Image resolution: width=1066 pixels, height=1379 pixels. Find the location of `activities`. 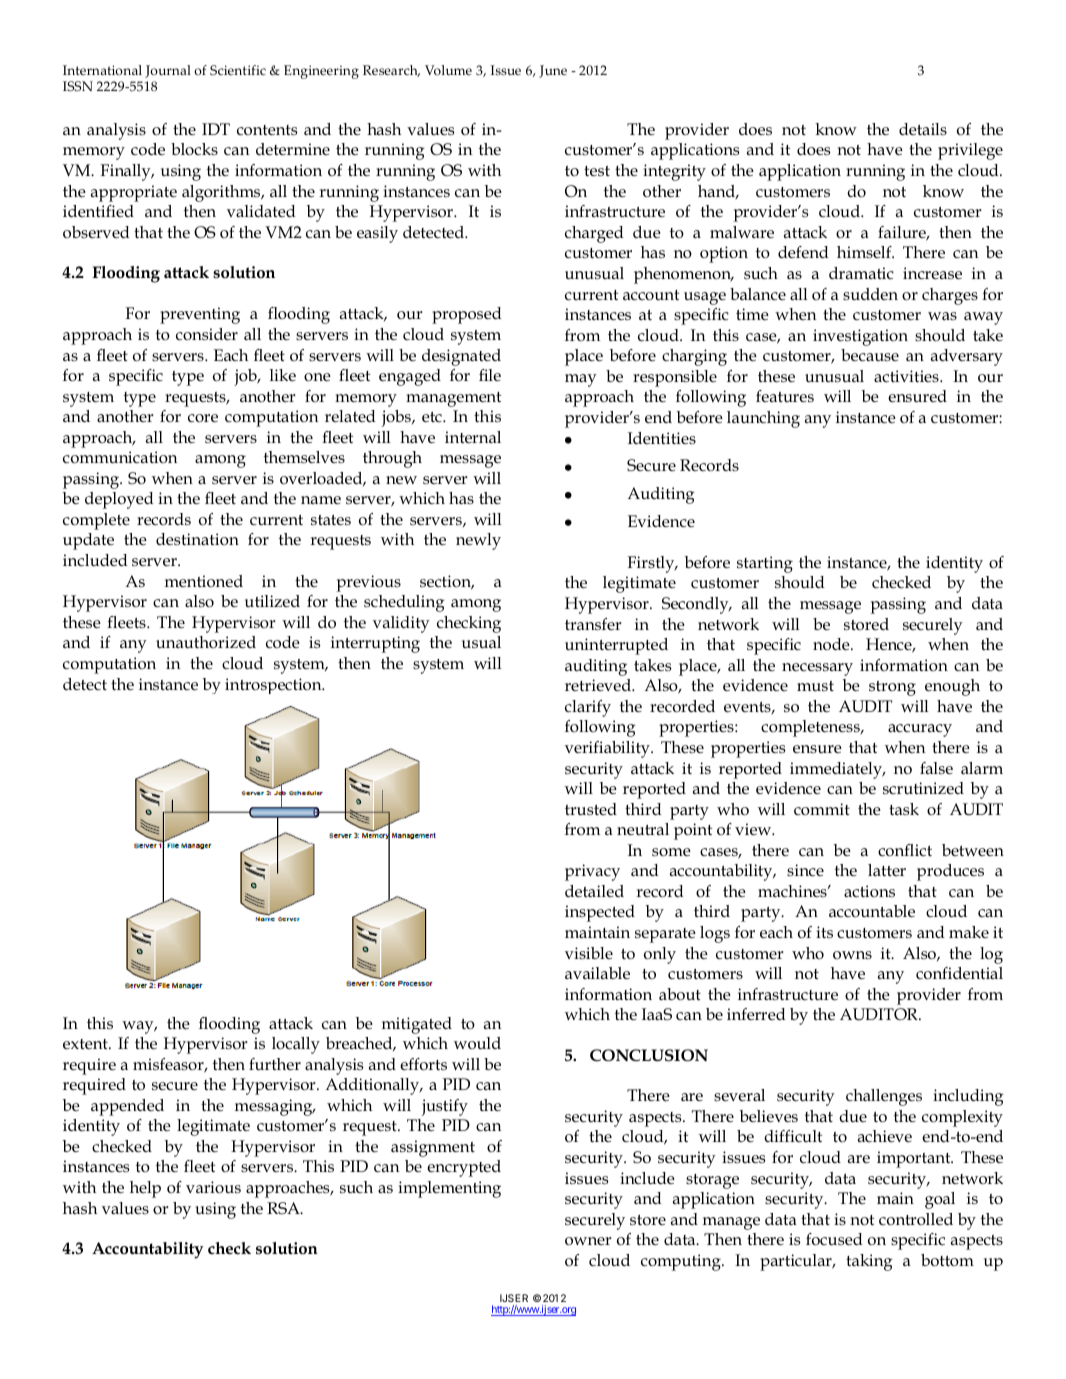

activities is located at coordinates (907, 376).
